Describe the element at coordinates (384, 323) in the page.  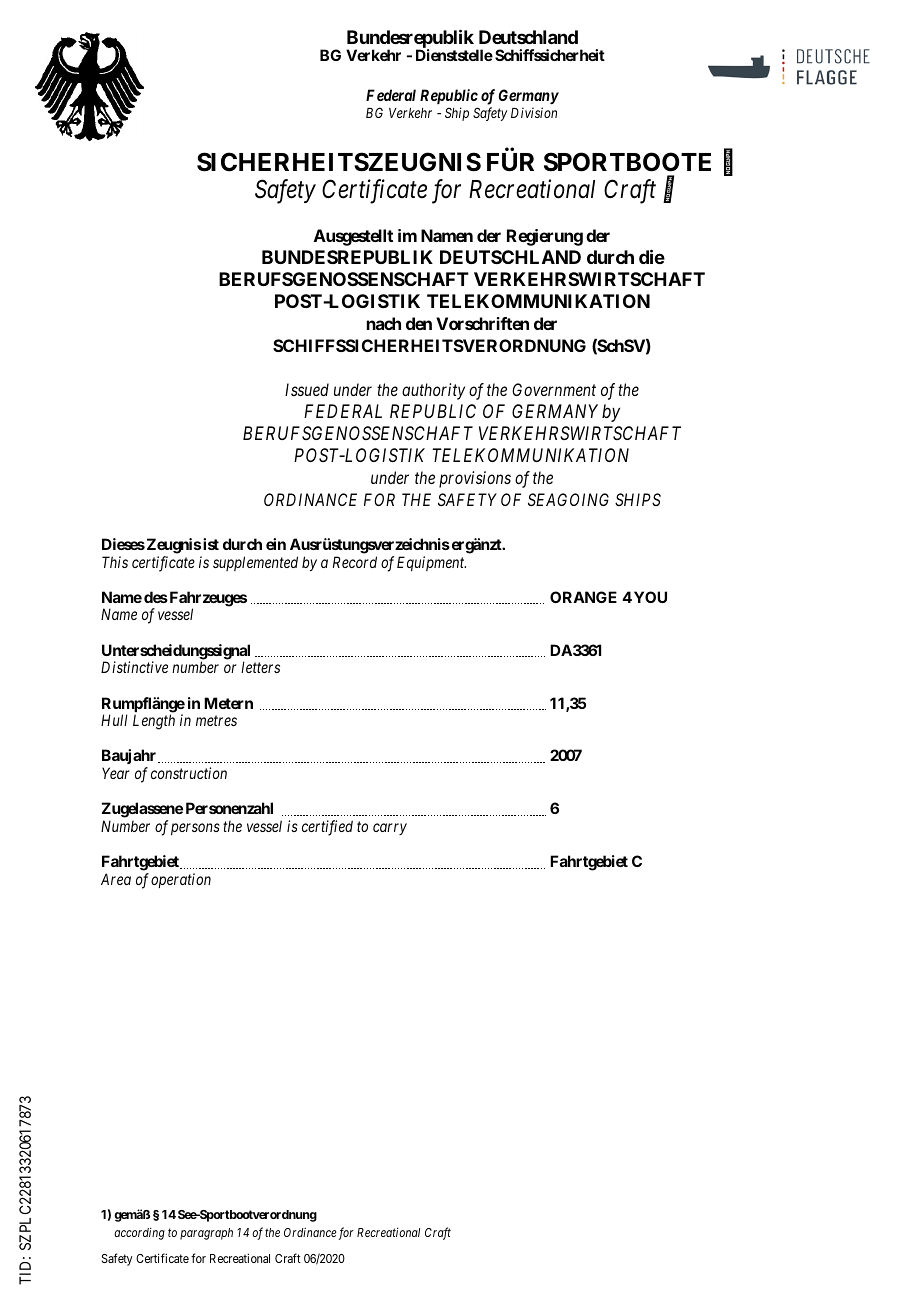
I see `nach` at that location.
